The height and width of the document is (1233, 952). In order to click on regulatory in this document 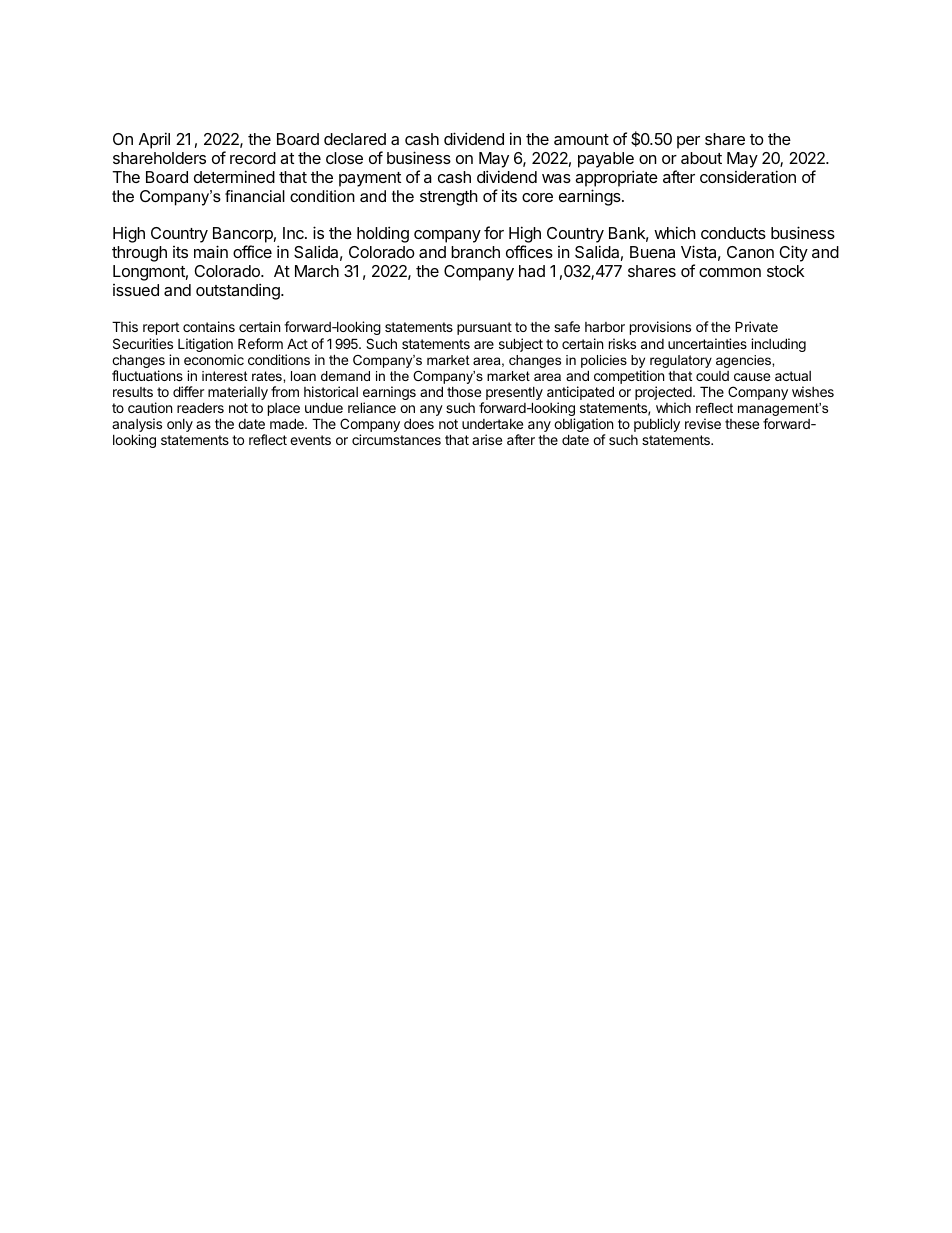, I will do `click(681, 361)`.
